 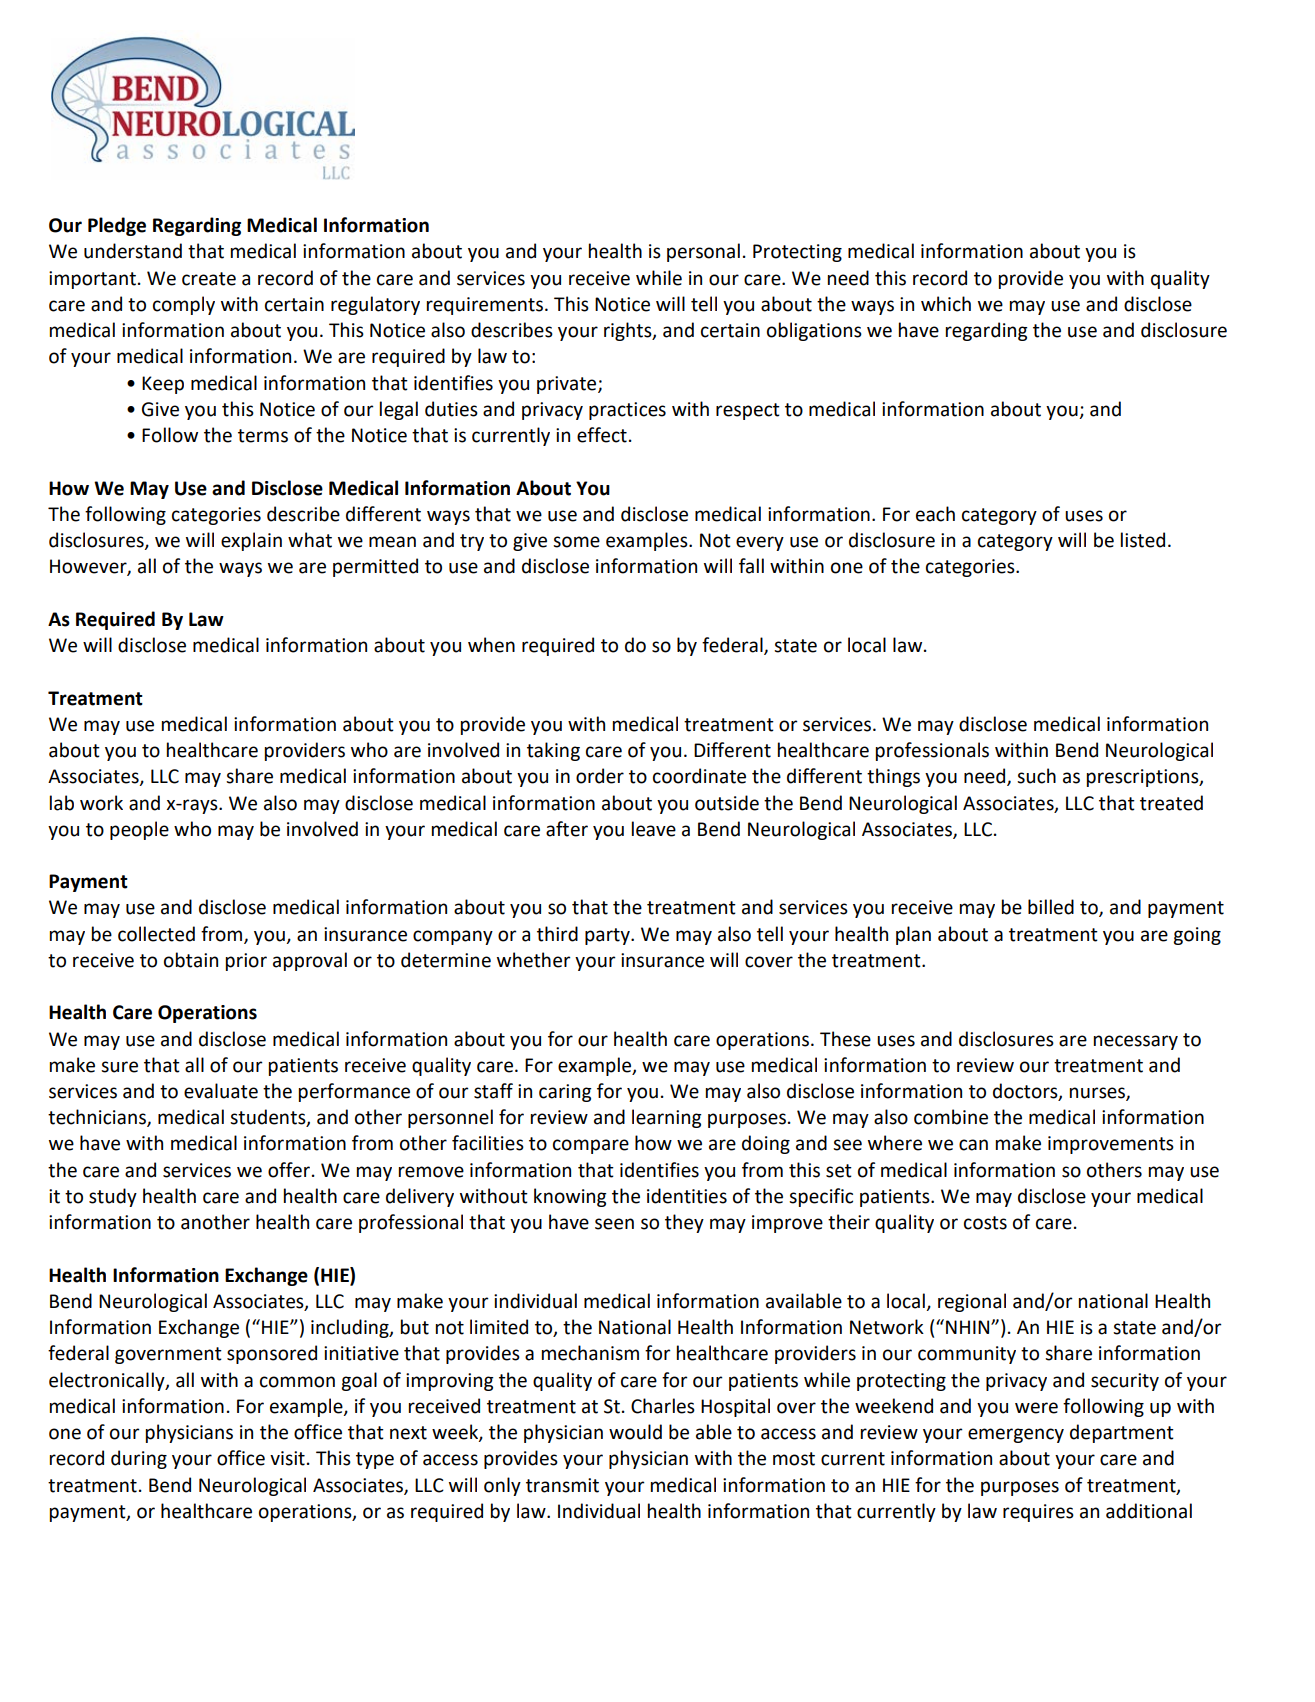 What do you see at coordinates (251, 541) in the screenshot?
I see `explain` at bounding box center [251, 541].
